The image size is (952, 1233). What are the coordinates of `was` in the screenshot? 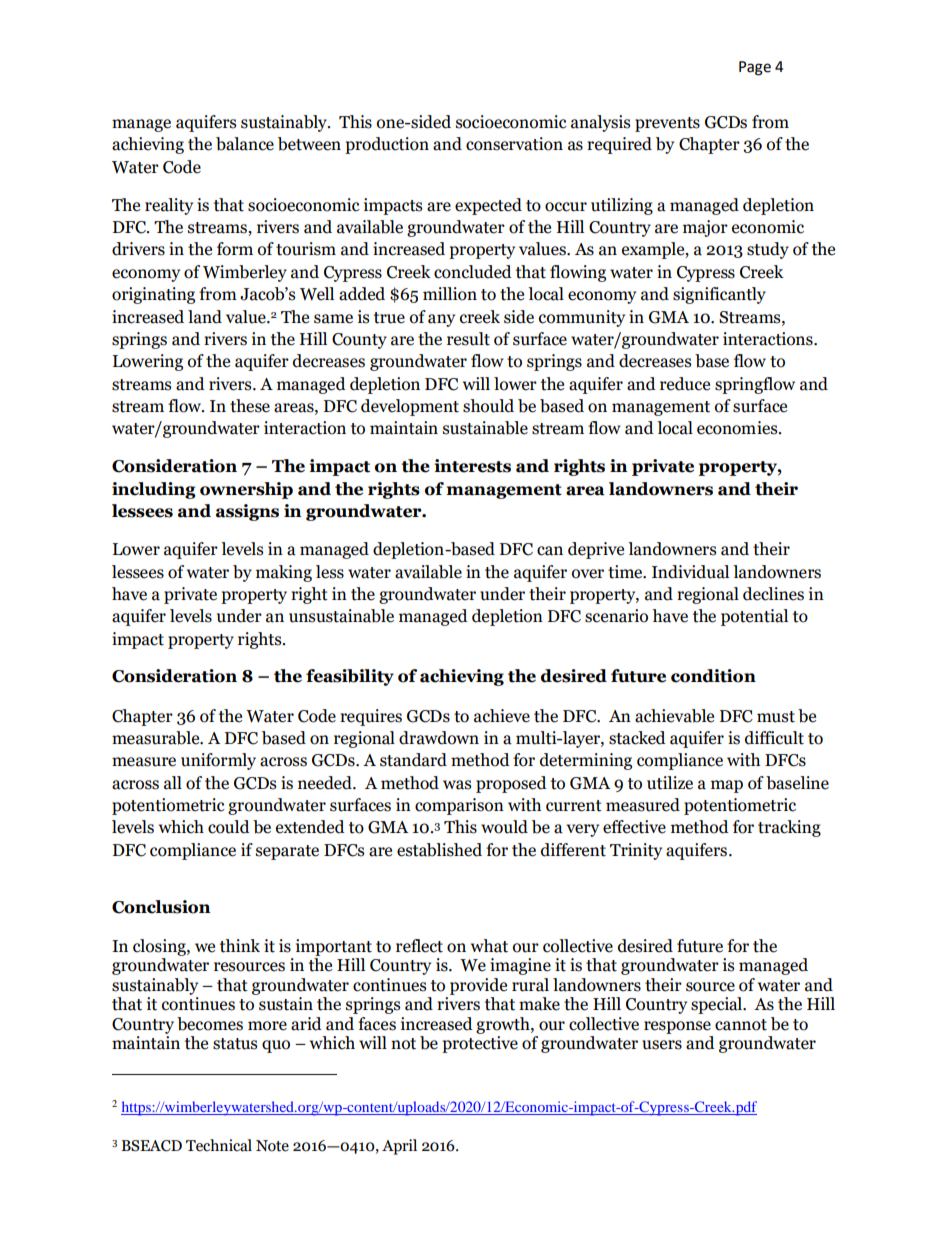 It's located at (457, 785).
